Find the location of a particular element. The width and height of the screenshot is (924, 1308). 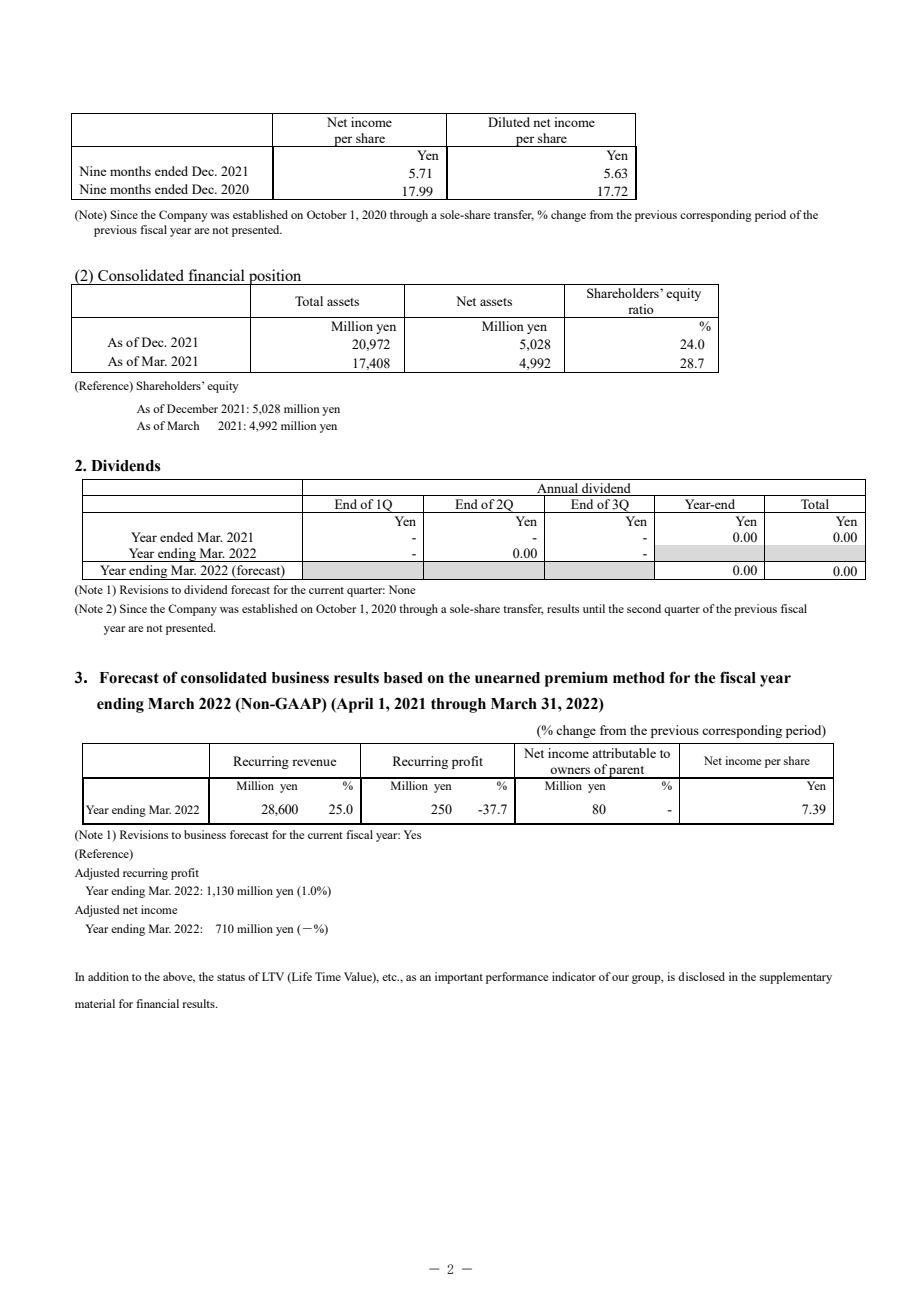

based is located at coordinates (403, 678).
